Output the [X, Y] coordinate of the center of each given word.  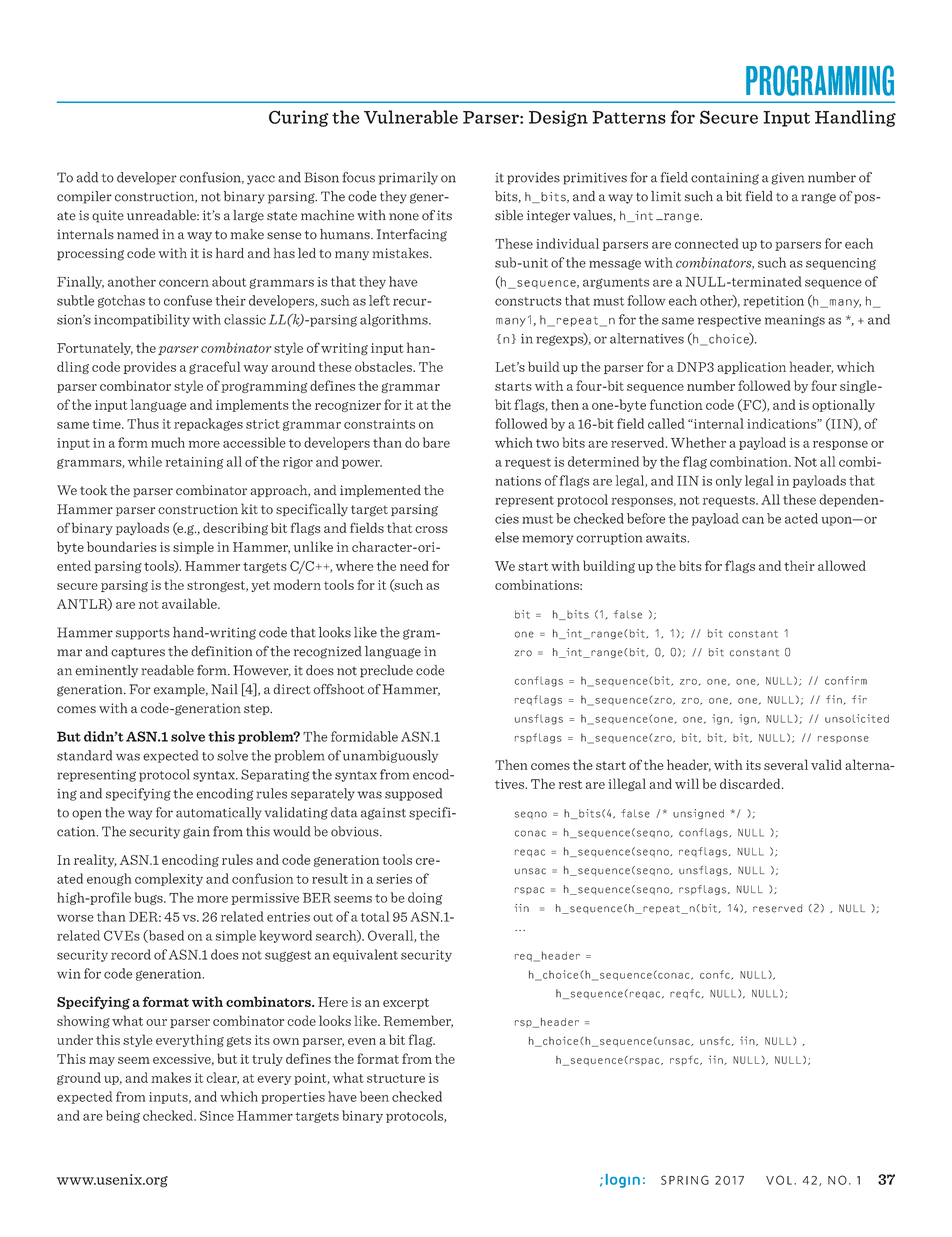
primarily [408, 178]
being [123, 1116]
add [87, 177]
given [788, 178]
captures [138, 653]
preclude [386, 671]
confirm [846, 680]
